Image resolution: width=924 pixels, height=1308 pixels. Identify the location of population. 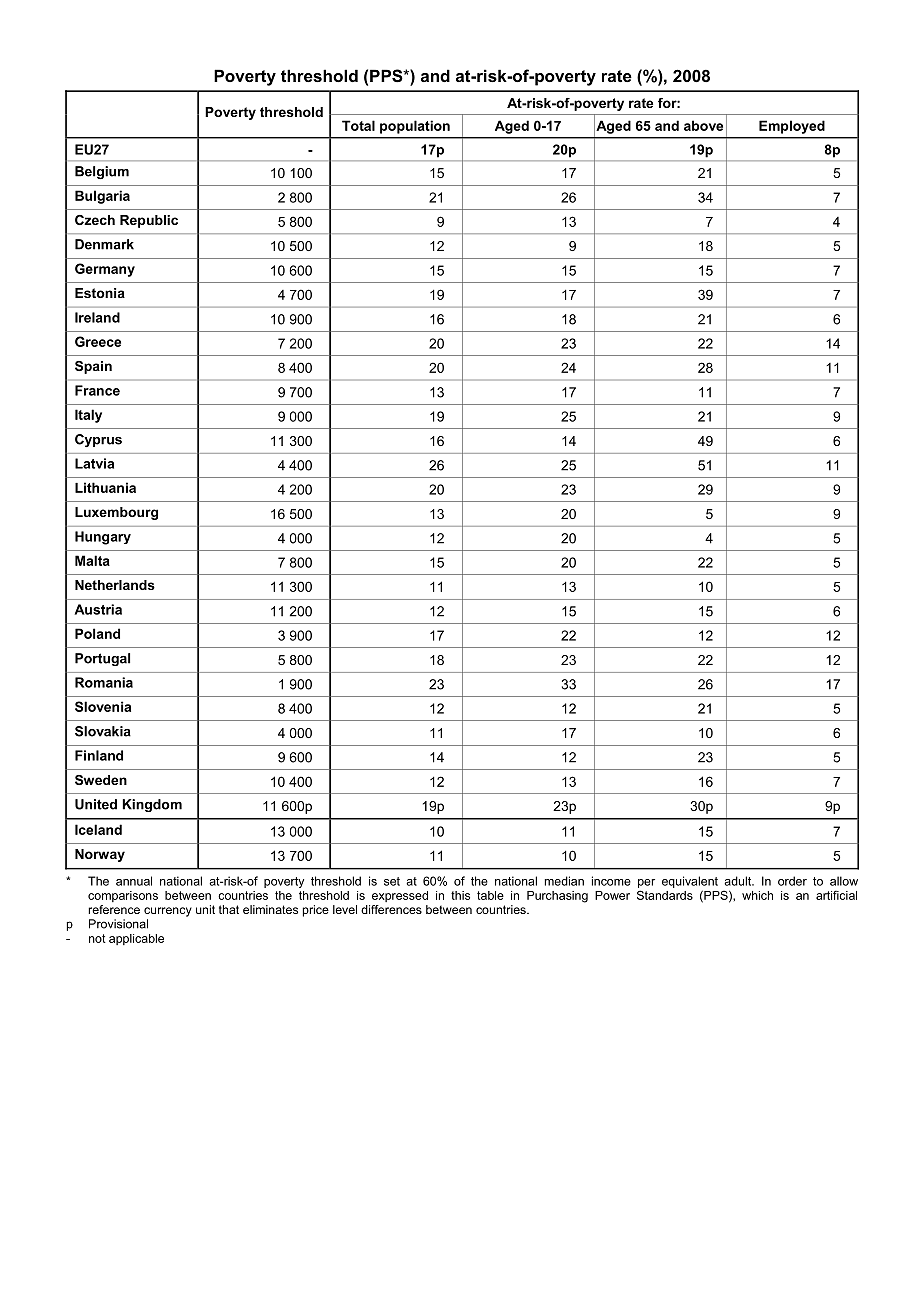
(415, 127).
